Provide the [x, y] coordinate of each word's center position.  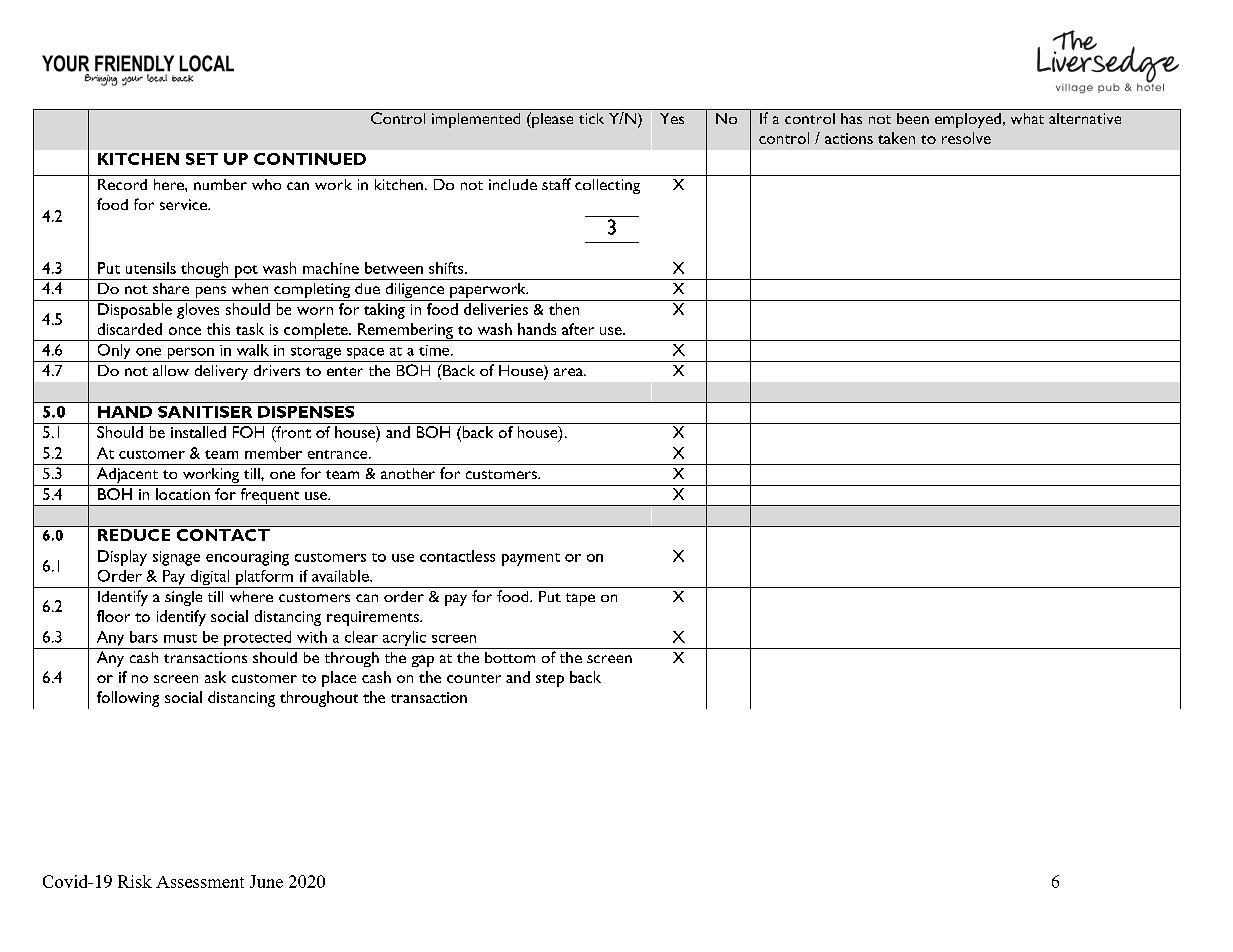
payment [531, 559]
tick [591, 118]
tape [580, 599]
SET [202, 159]
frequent [270, 497]
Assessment [200, 882]
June [266, 881]
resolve [966, 138]
